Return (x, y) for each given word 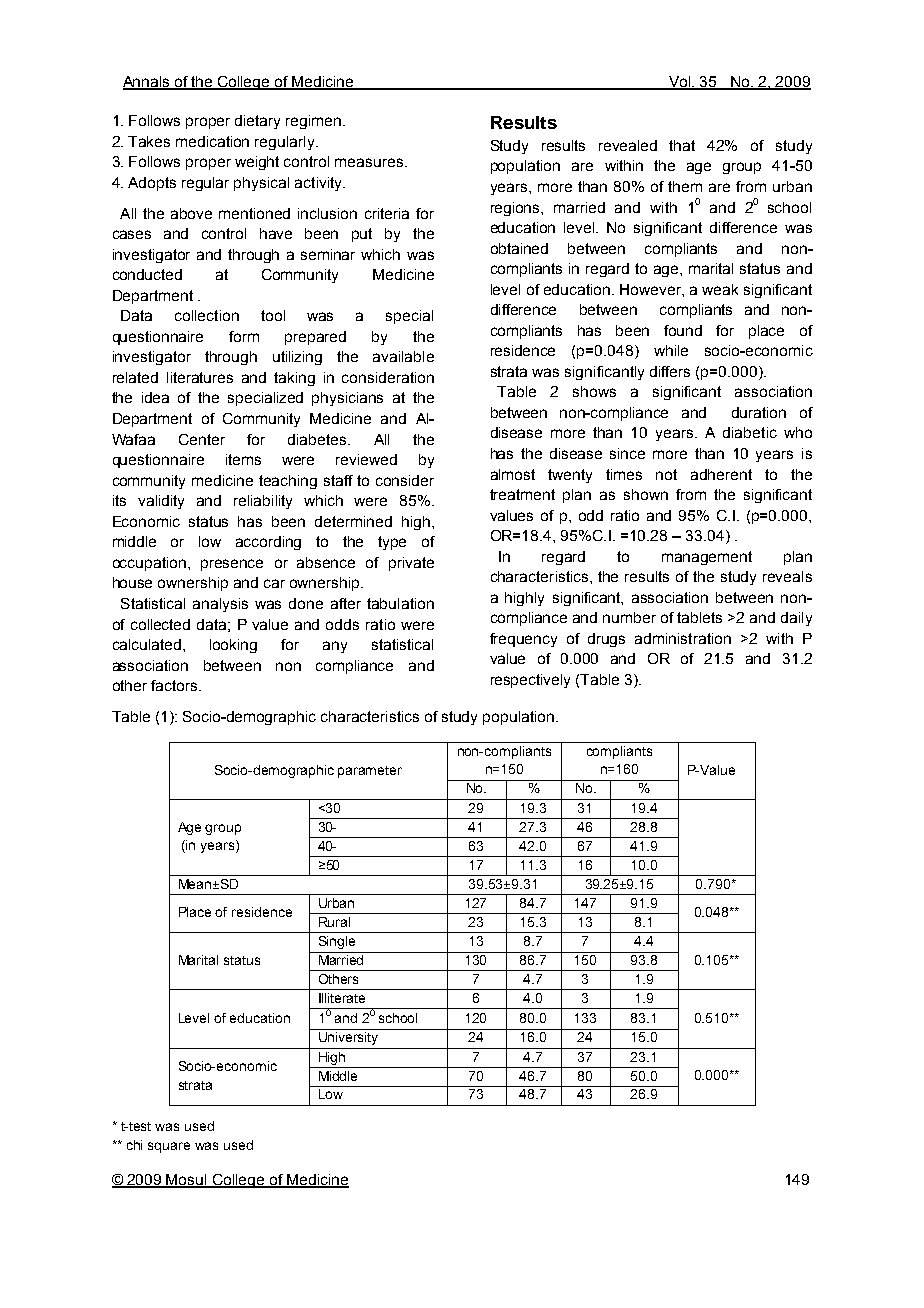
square (169, 1147)
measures (369, 162)
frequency (523, 640)
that (682, 145)
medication (212, 141)
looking (233, 646)
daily (796, 619)
